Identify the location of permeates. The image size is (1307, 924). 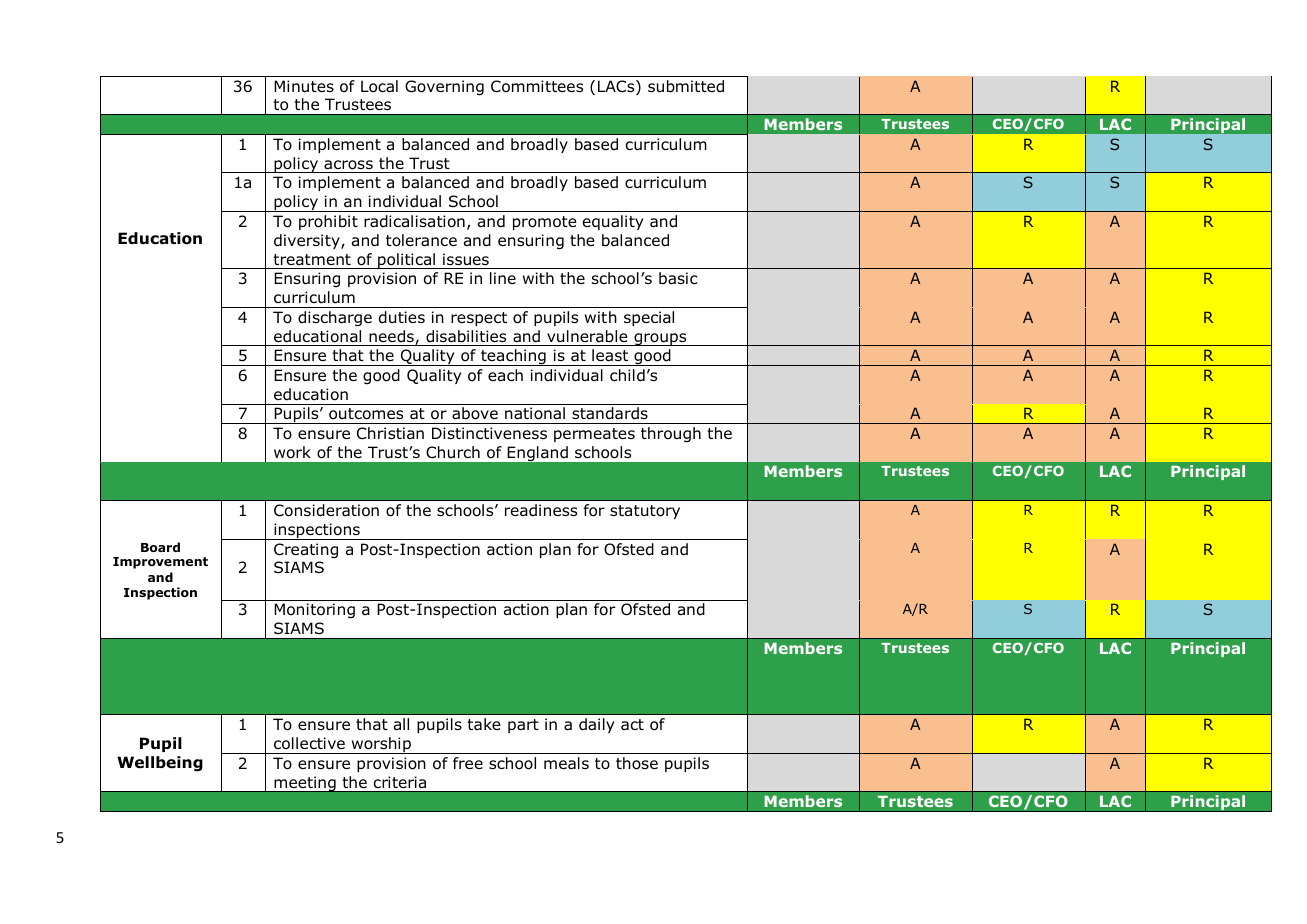
(594, 435).
